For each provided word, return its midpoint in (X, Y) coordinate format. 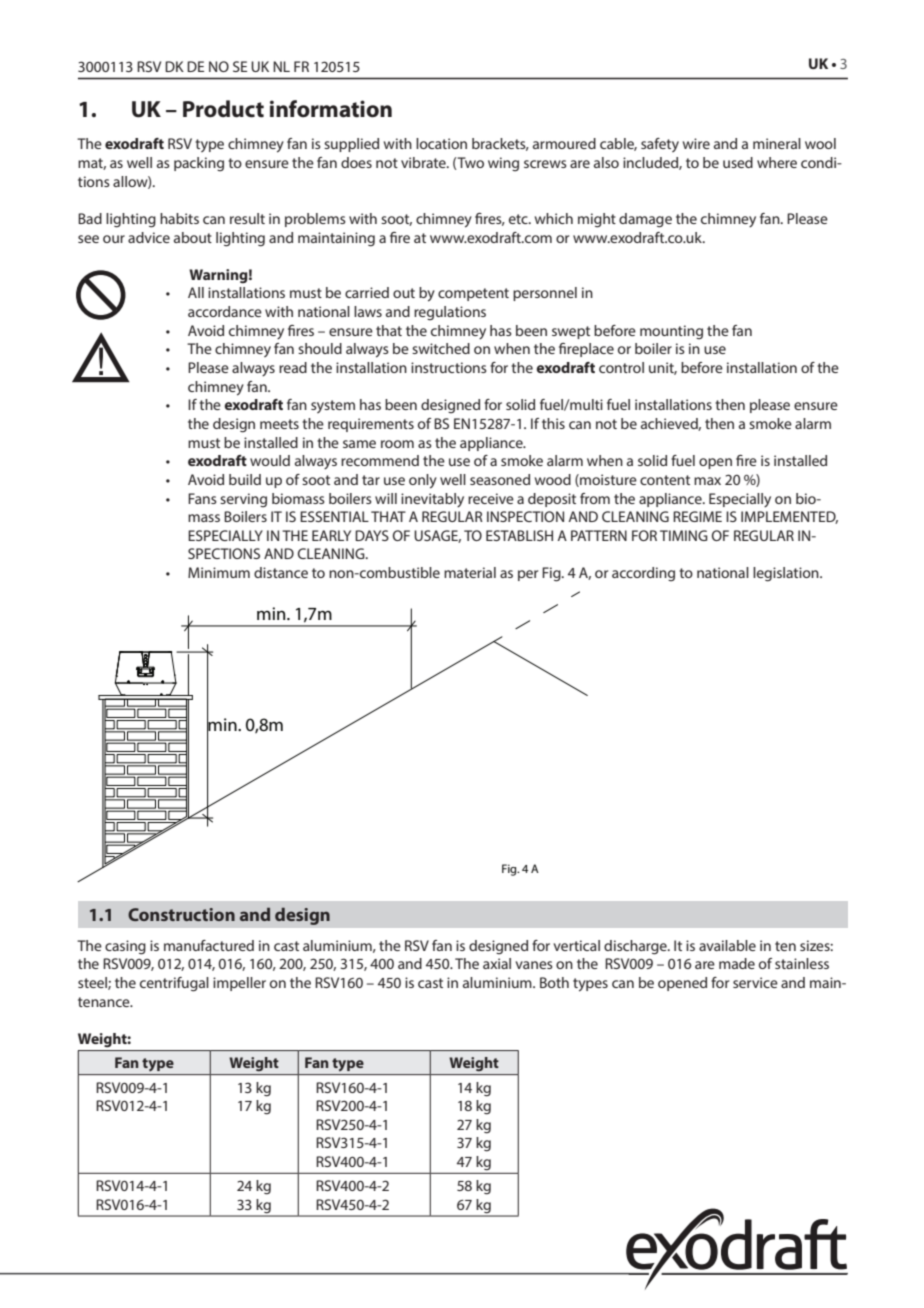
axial (497, 963)
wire (696, 143)
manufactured (209, 945)
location (441, 143)
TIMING (684, 535)
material (470, 572)
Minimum (219, 572)
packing (199, 164)
